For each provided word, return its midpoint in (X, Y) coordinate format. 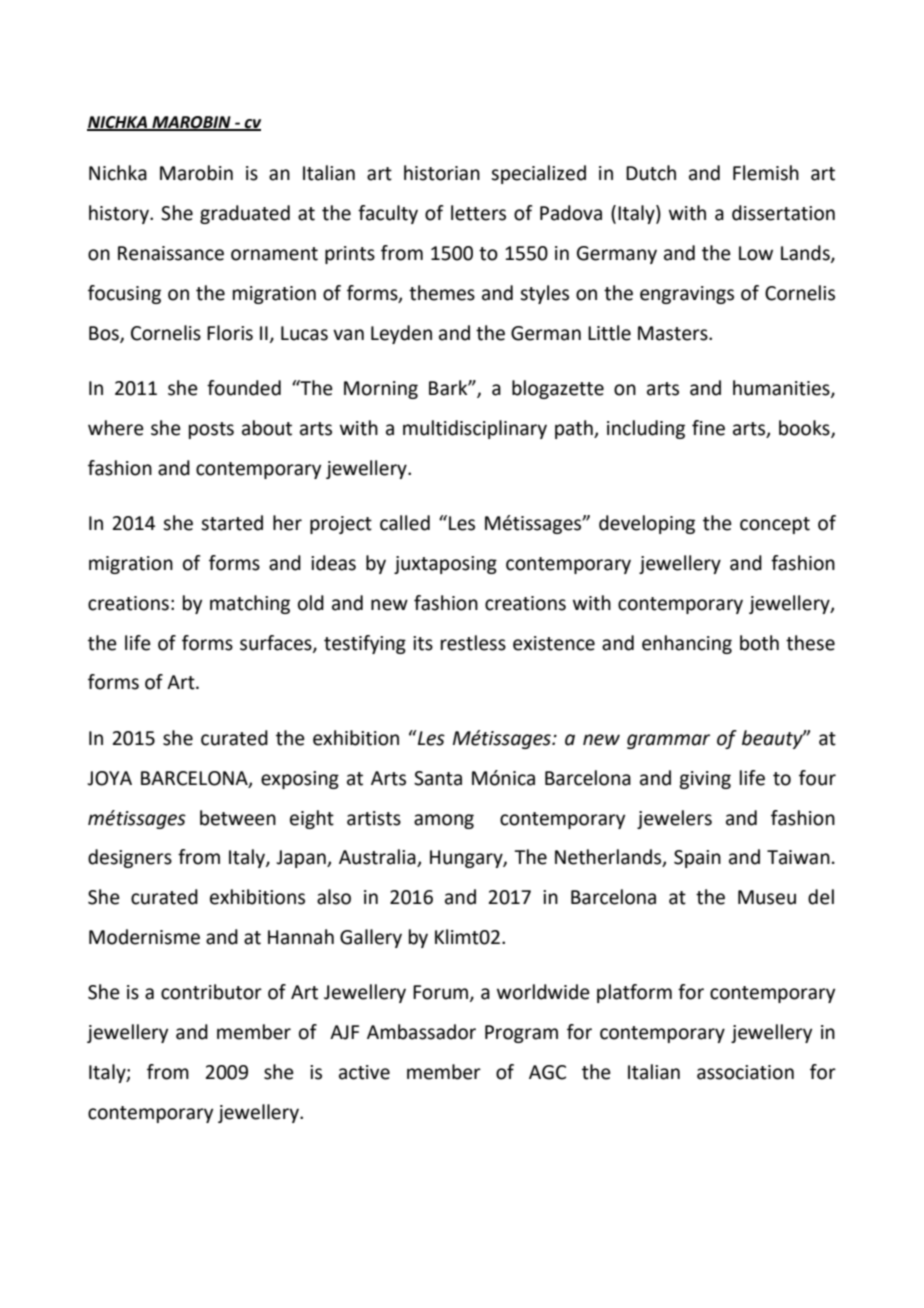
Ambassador (421, 1032)
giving (705, 780)
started (232, 523)
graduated (245, 214)
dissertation (783, 213)
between (238, 818)
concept (775, 525)
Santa (438, 778)
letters (478, 213)
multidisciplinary (475, 429)
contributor (211, 992)
